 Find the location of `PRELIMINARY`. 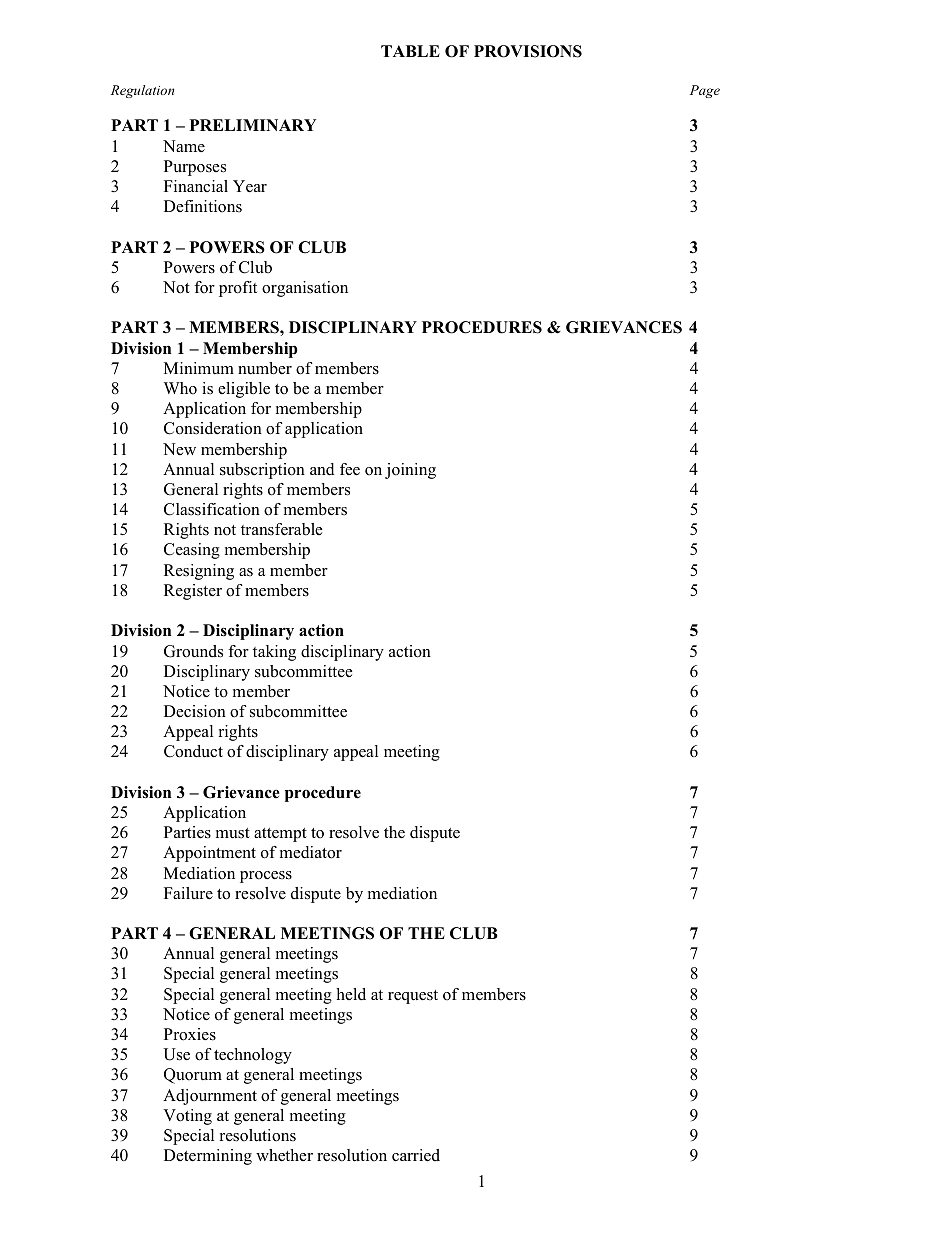

PRELIMINARY is located at coordinates (253, 125).
